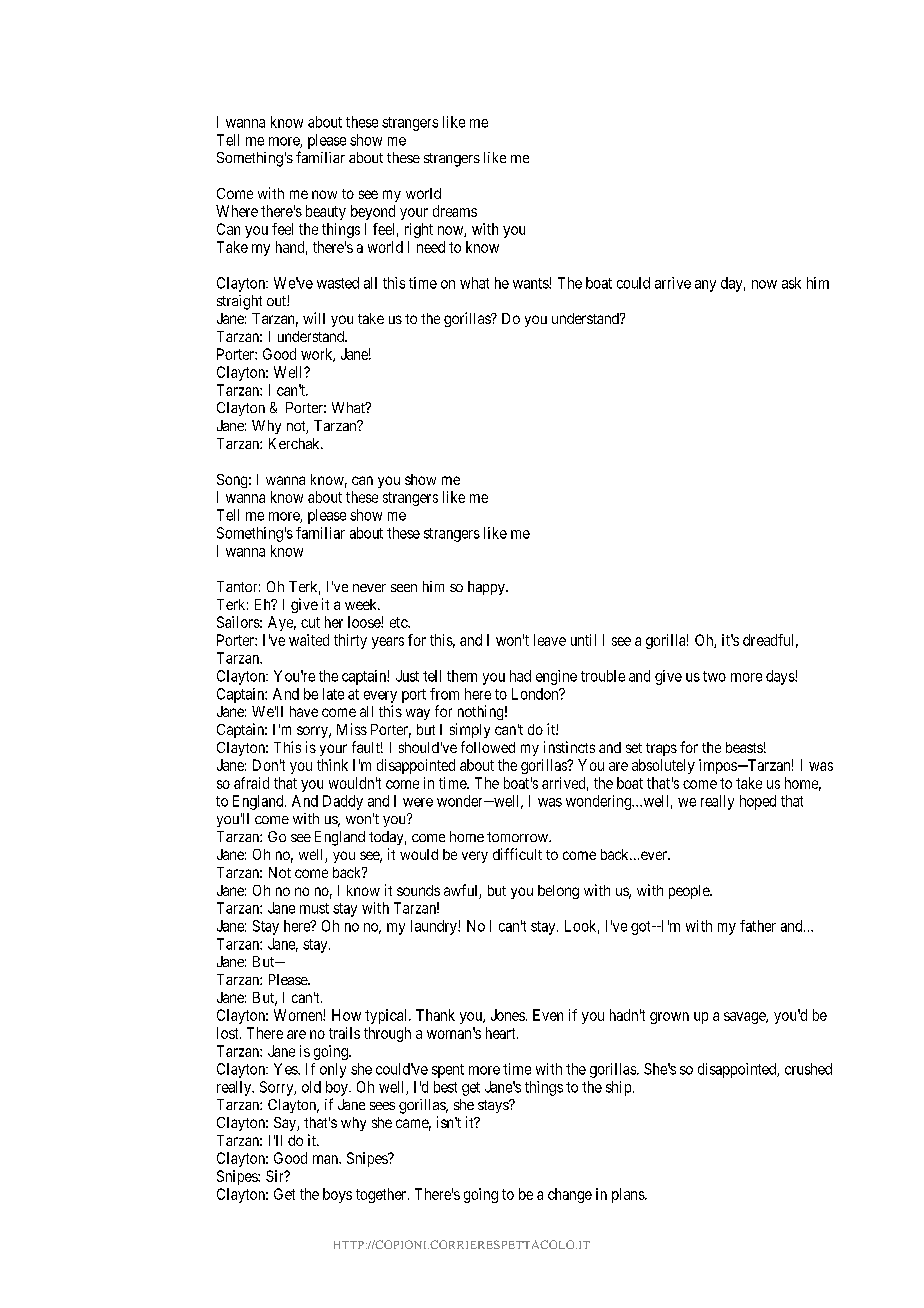  I want to click on two, so click(714, 676).
